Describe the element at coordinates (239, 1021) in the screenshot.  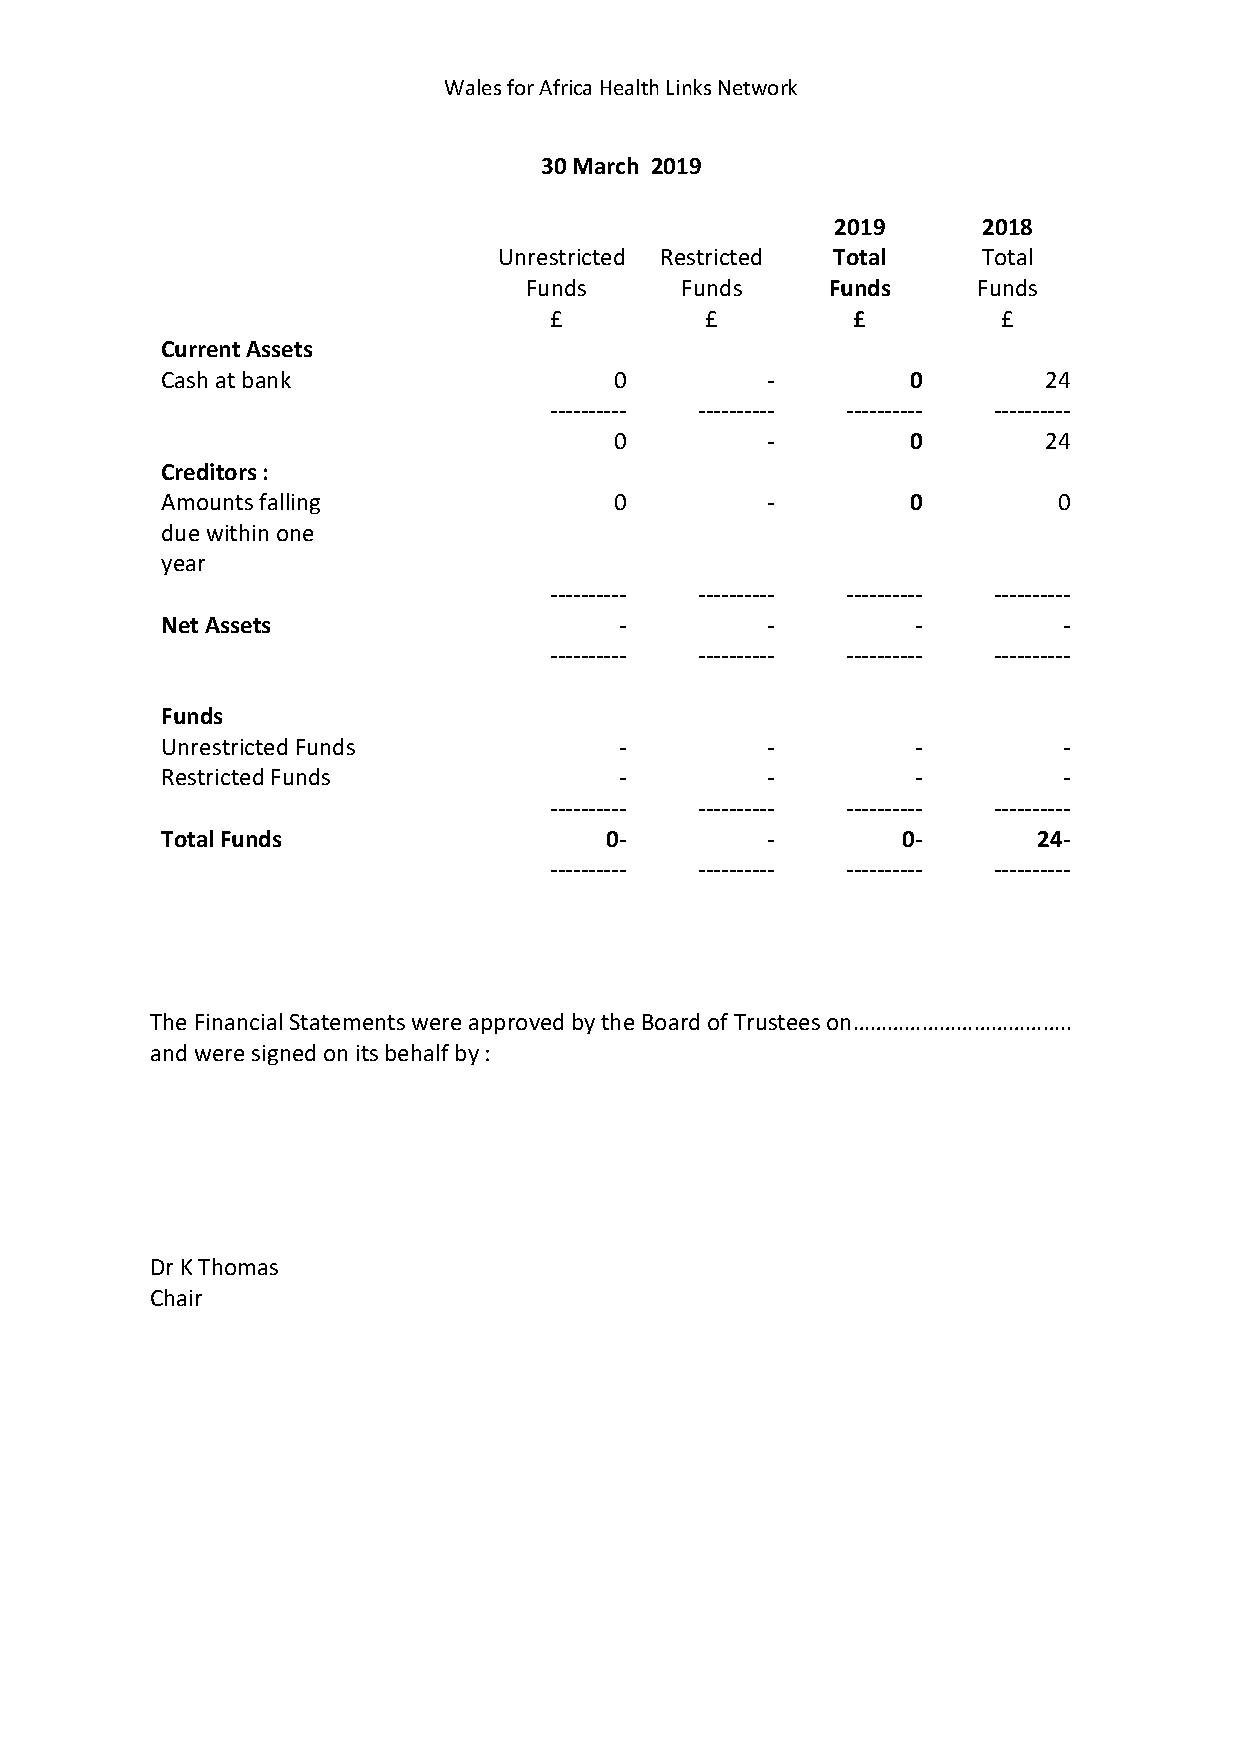
I see `Financial` at that location.
